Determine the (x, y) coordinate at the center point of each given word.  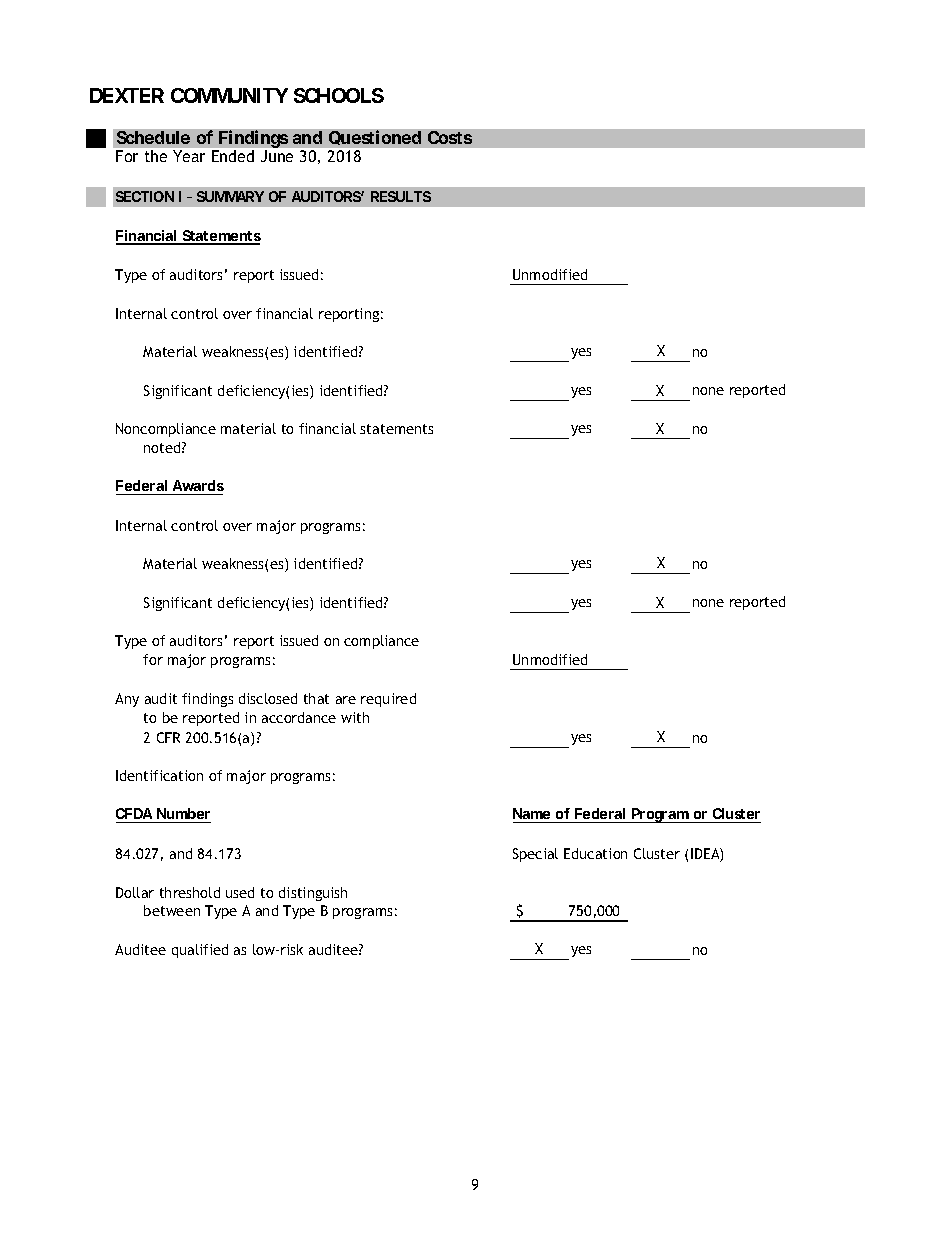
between (172, 910)
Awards (198, 485)
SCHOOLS (339, 95)
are (346, 700)
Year (189, 156)
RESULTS (401, 196)
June (277, 156)
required (388, 700)
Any (127, 700)
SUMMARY (230, 196)
